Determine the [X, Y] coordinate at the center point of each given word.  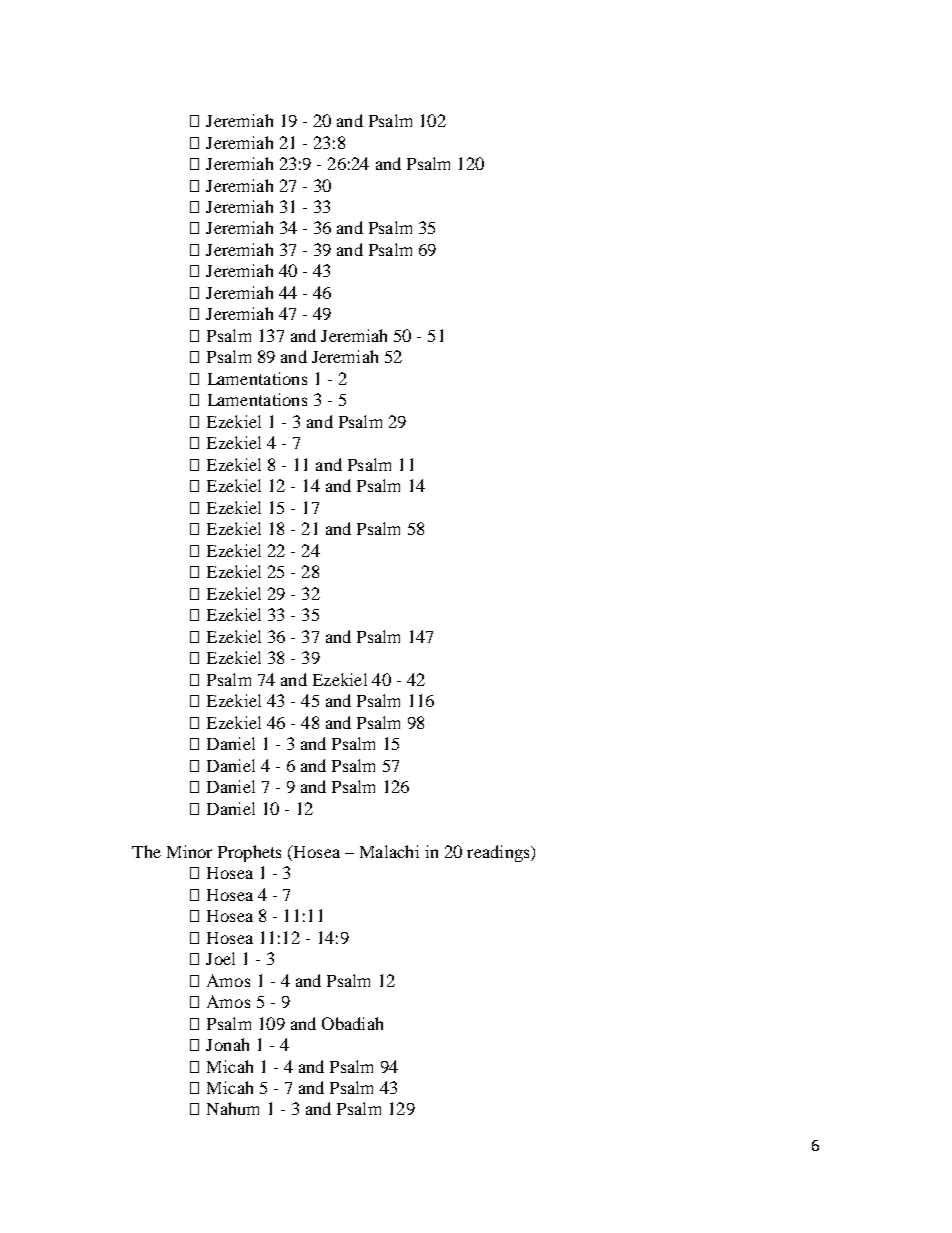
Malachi [389, 851]
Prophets [249, 853]
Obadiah [352, 1023]
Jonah [227, 1044]
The [146, 851]
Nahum [233, 1108]
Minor [189, 851]
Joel [220, 958]
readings [499, 853]
